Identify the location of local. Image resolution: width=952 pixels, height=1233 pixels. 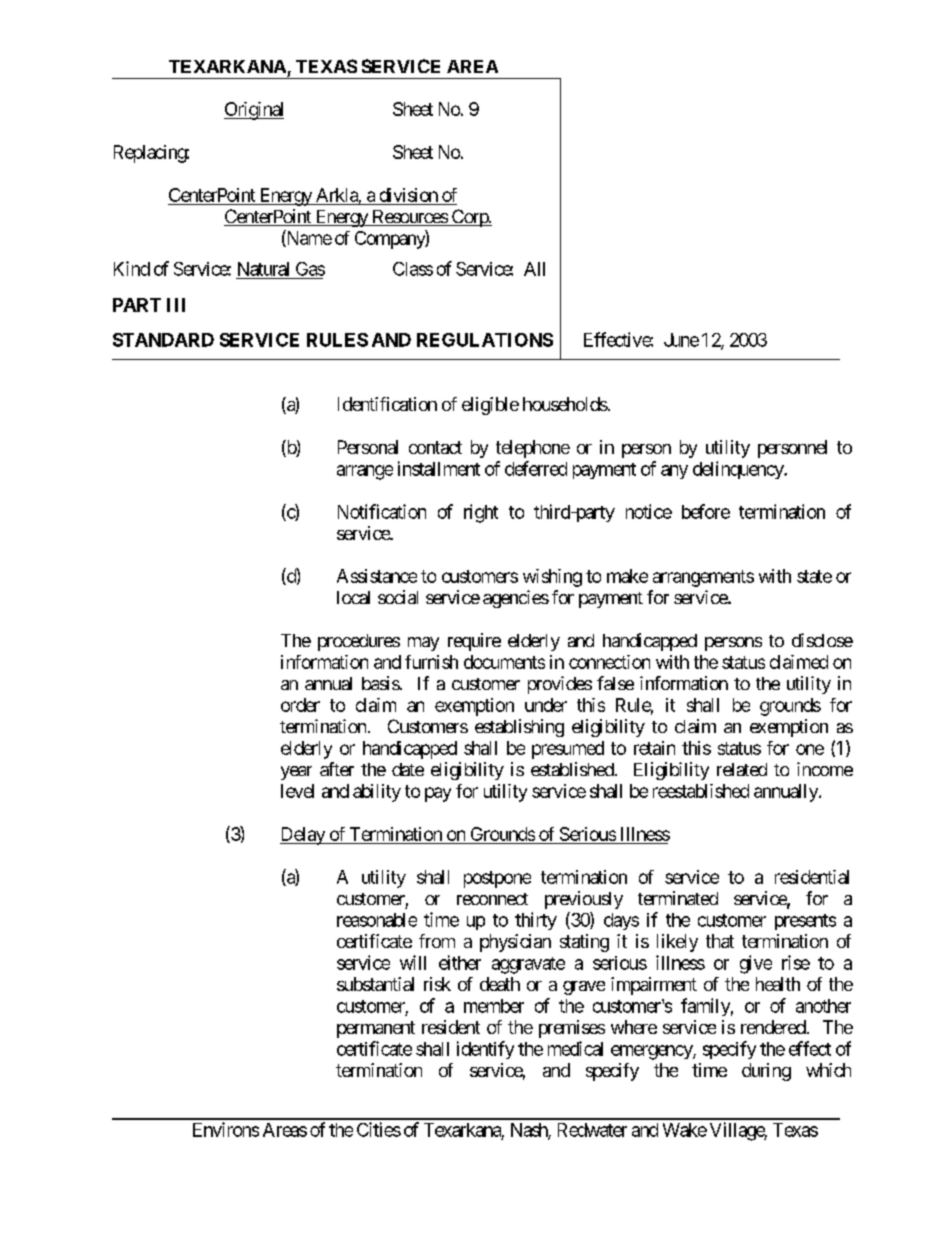
(353, 597).
